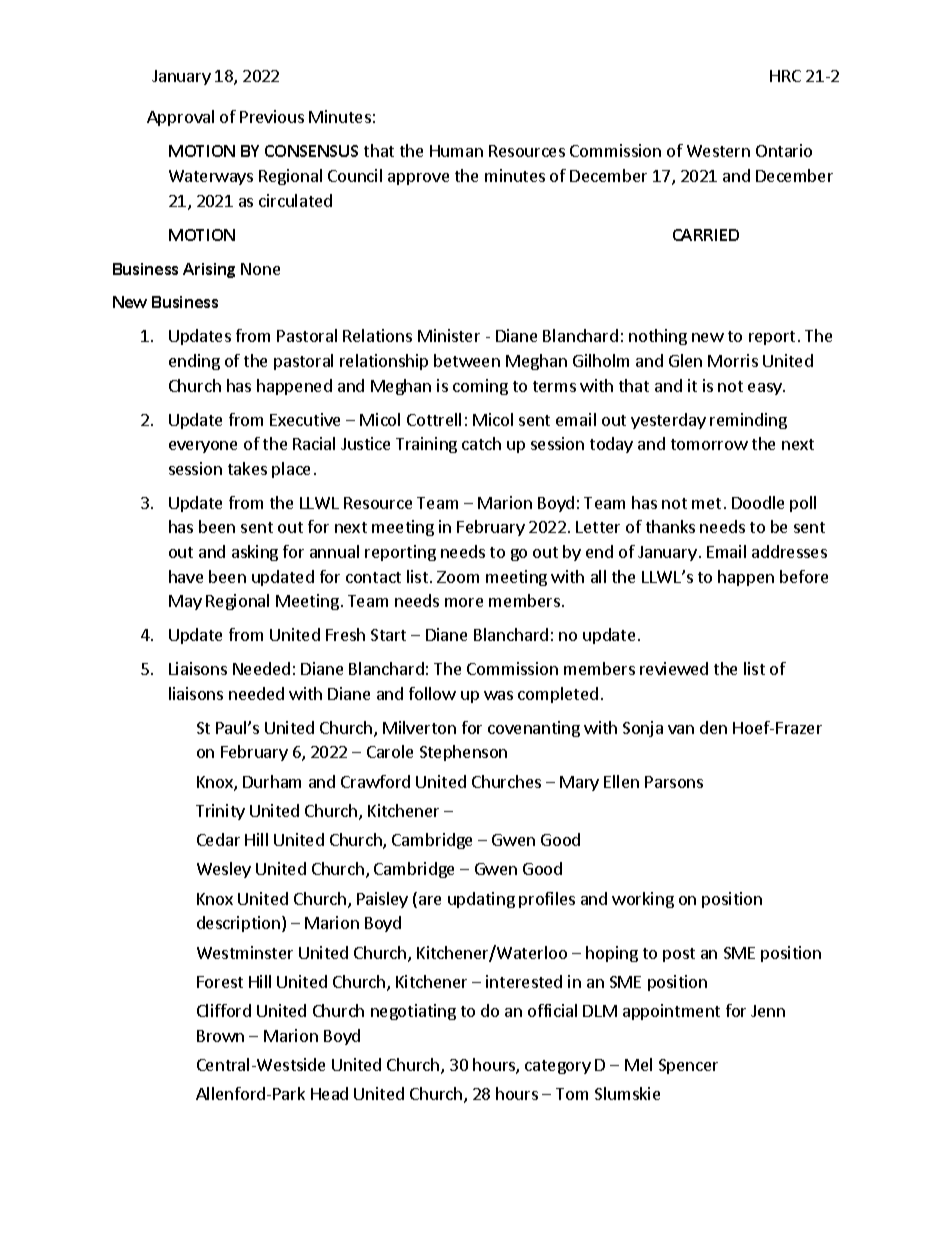  What do you see at coordinates (272, 116) in the screenshot?
I see `Previous` at bounding box center [272, 116].
